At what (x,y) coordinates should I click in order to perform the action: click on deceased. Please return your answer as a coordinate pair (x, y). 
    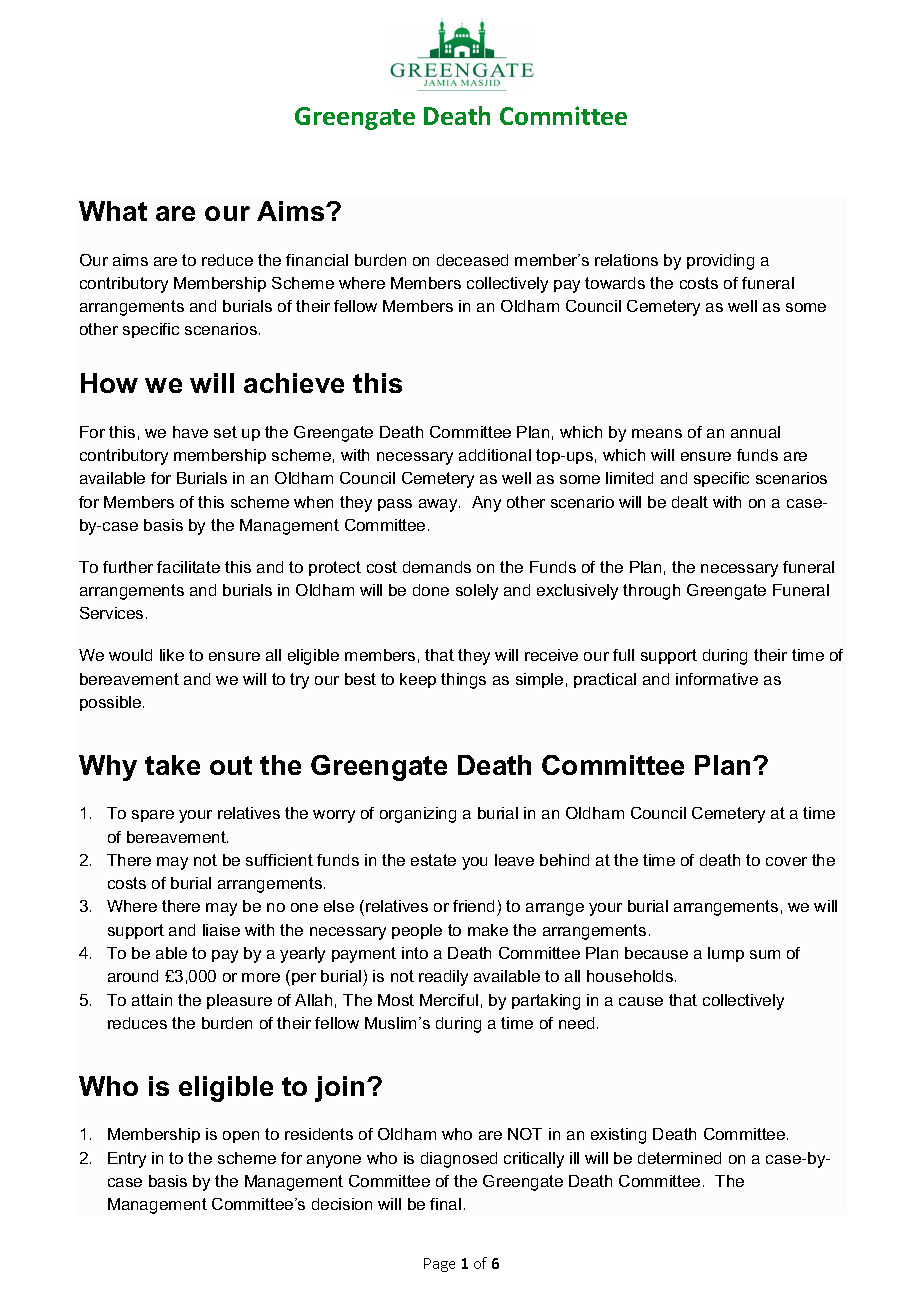
    Looking at the image, I should click on (472, 260).
